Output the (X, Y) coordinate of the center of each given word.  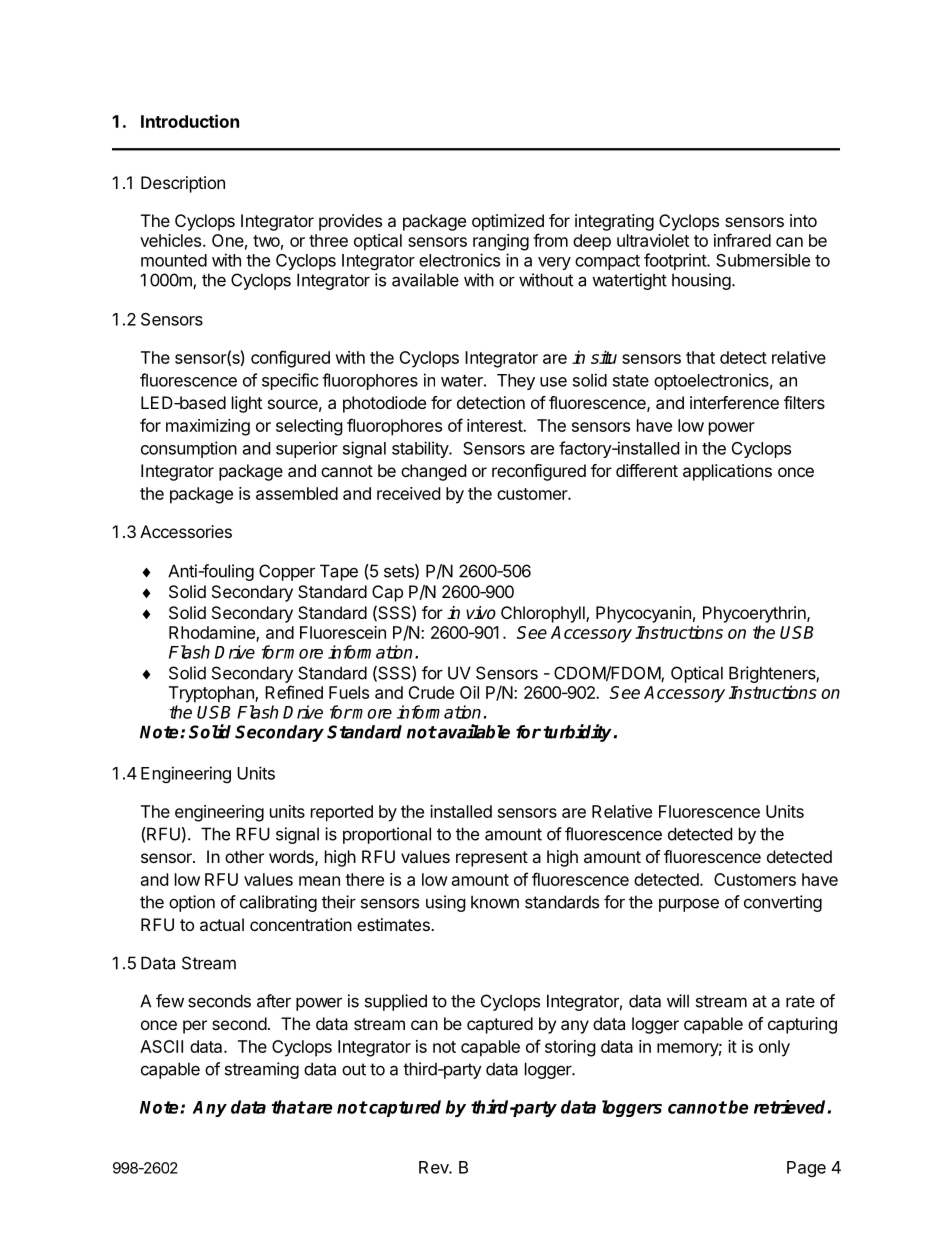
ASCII (161, 1046)
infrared (742, 240)
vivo (481, 613)
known (495, 902)
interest (495, 425)
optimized (508, 222)
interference (734, 402)
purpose (689, 905)
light (247, 404)
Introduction (190, 121)
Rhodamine (213, 633)
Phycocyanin (643, 614)
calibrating (278, 903)
